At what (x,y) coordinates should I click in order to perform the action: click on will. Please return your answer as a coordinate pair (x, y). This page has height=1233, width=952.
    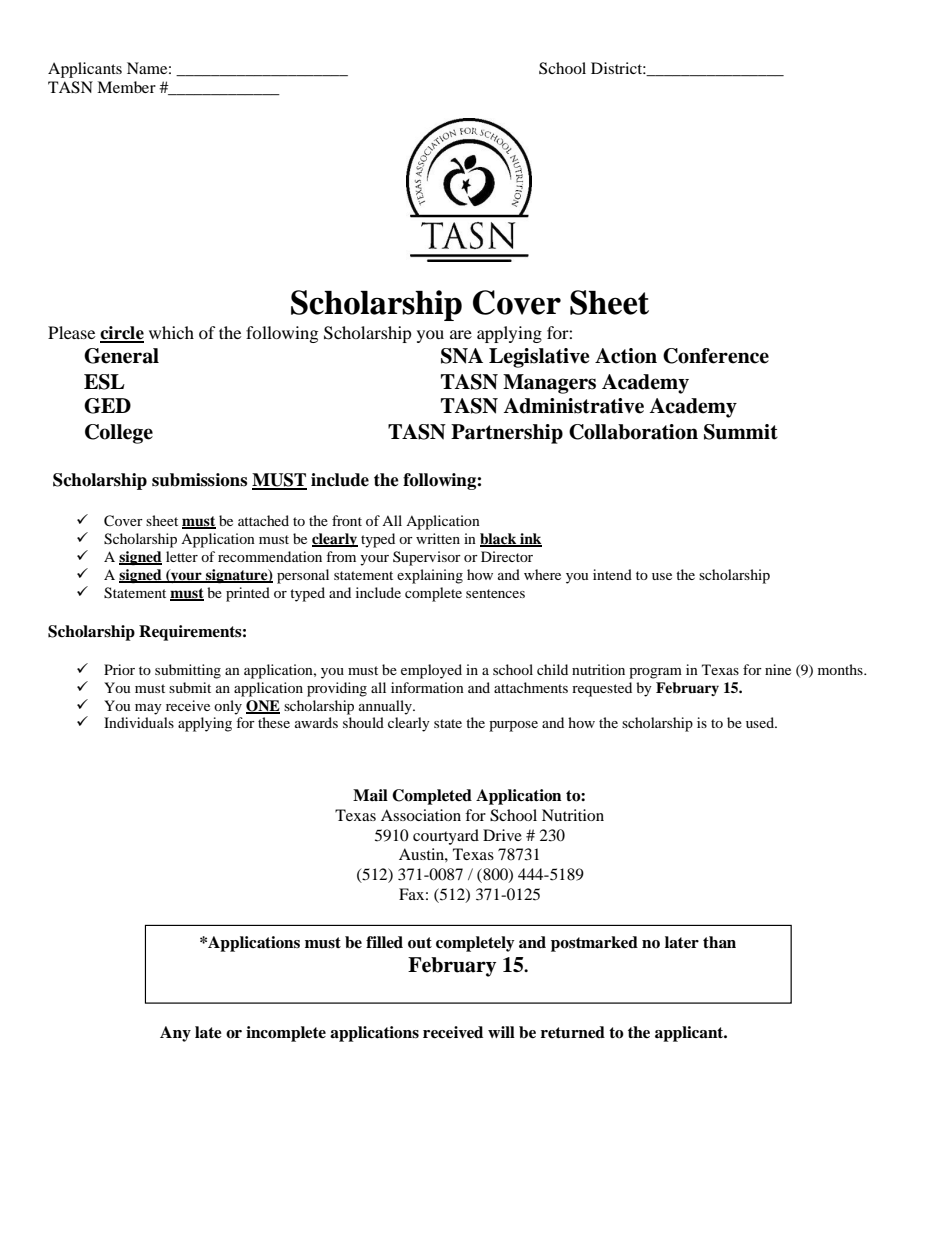
    Looking at the image, I should click on (501, 1032).
